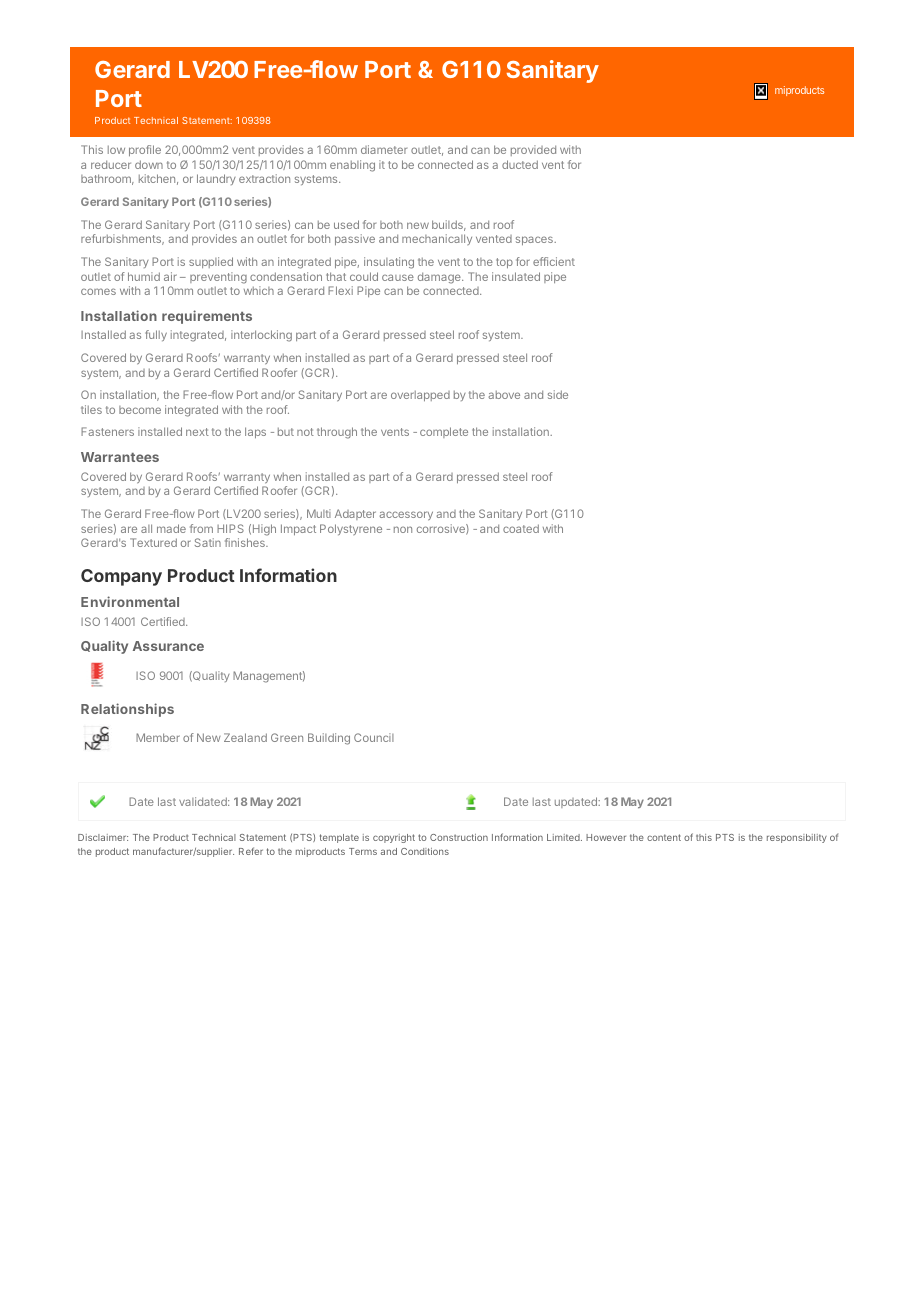 This image has width=924, height=1308. Describe the element at coordinates (103, 837) in the image. I see `Disclaimer` at that location.
